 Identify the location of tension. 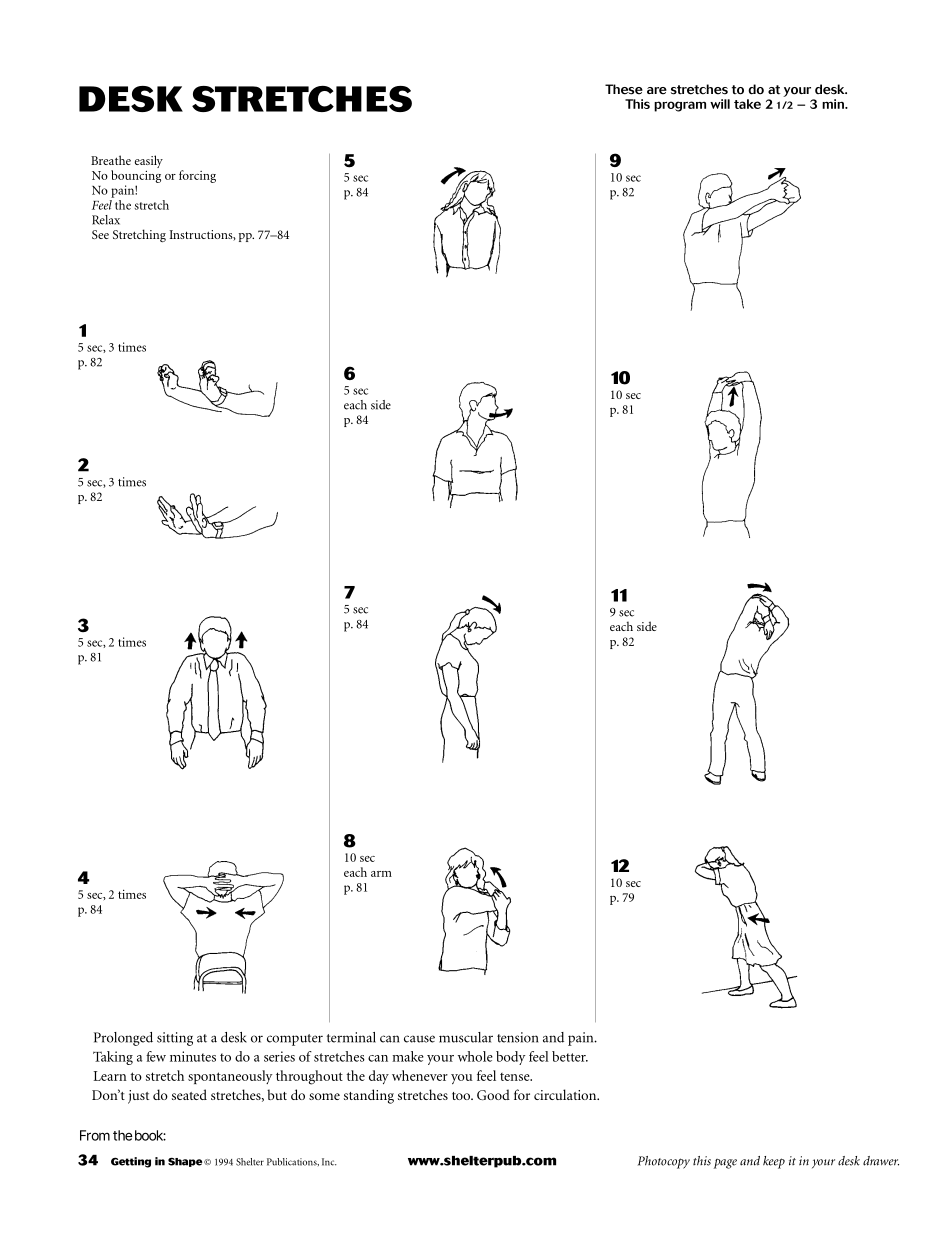
(517, 1037).
